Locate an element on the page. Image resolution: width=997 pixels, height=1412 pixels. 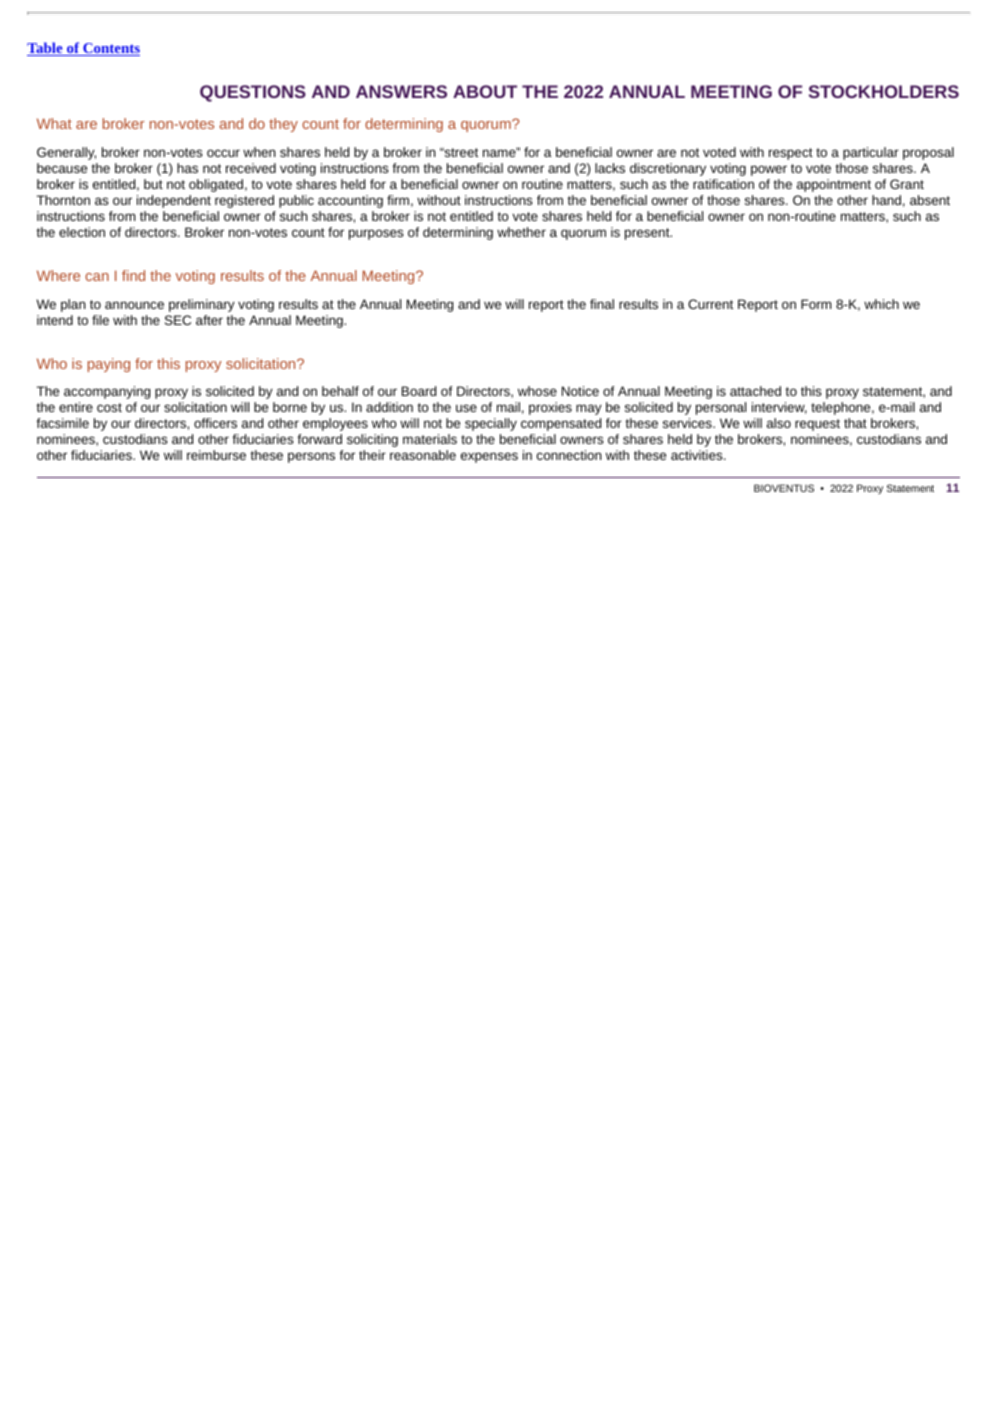
ABOUT is located at coordinates (485, 91).
